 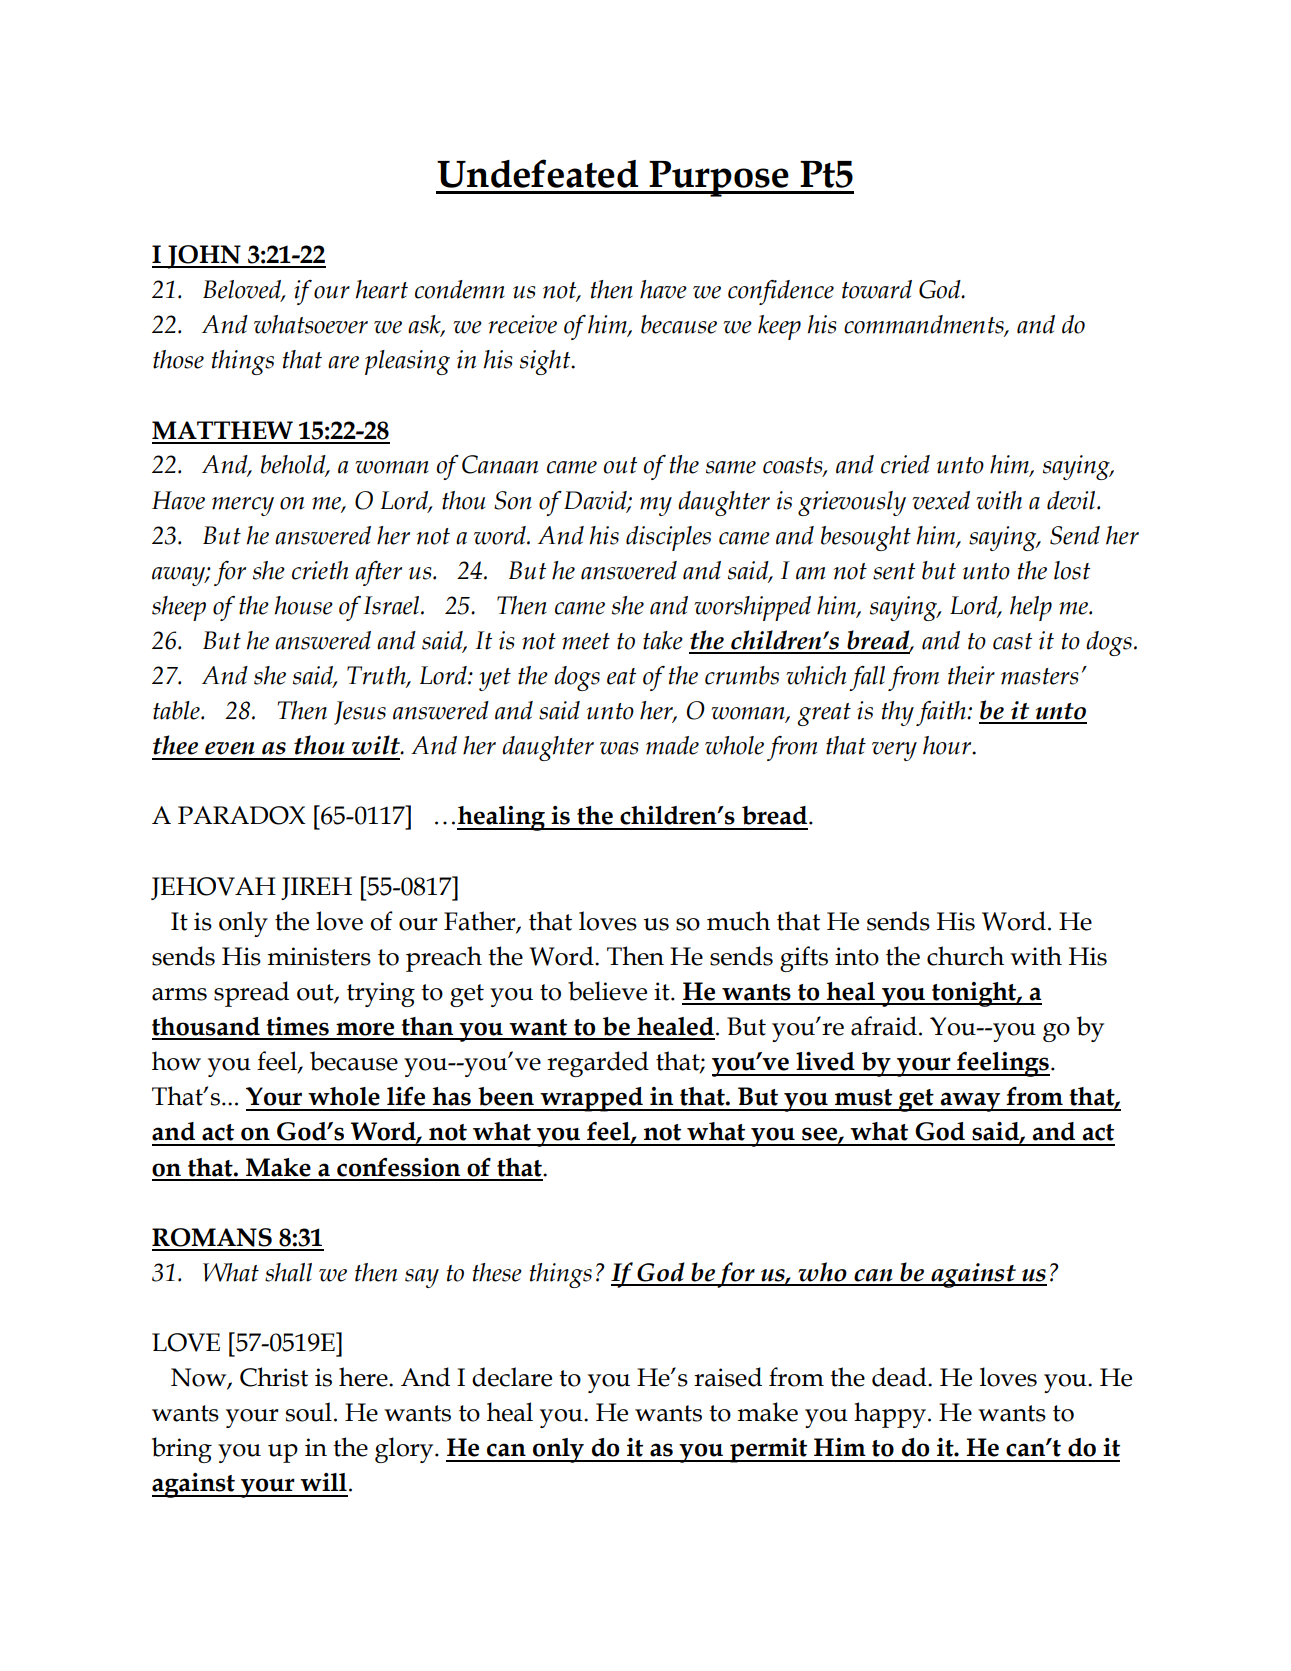 I want to click on Undefeated, so click(x=537, y=173).
